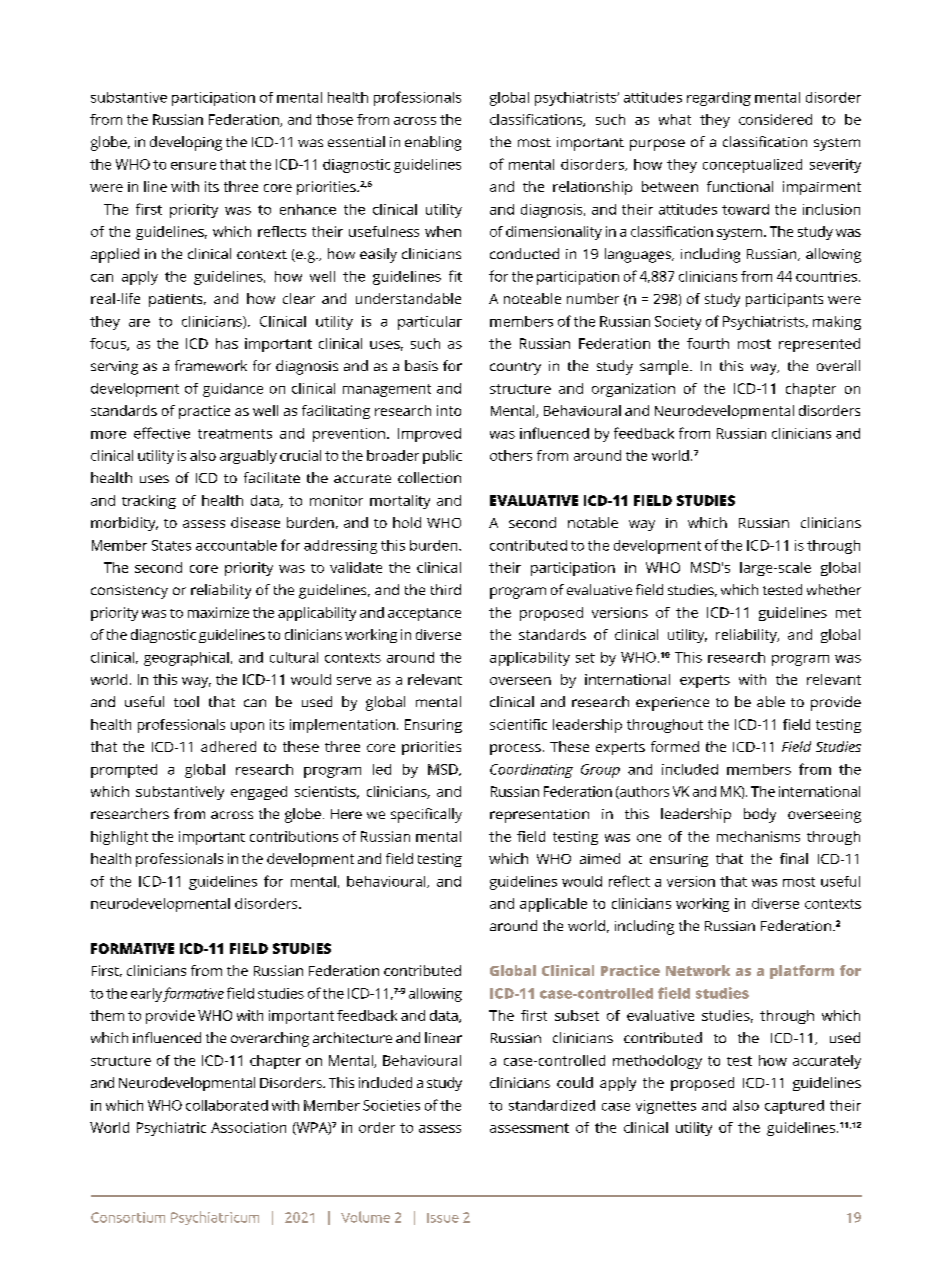 Image resolution: width=952 pixels, height=1270 pixels. Describe the element at coordinates (119, 838) in the document. I see `highlight` at that location.
